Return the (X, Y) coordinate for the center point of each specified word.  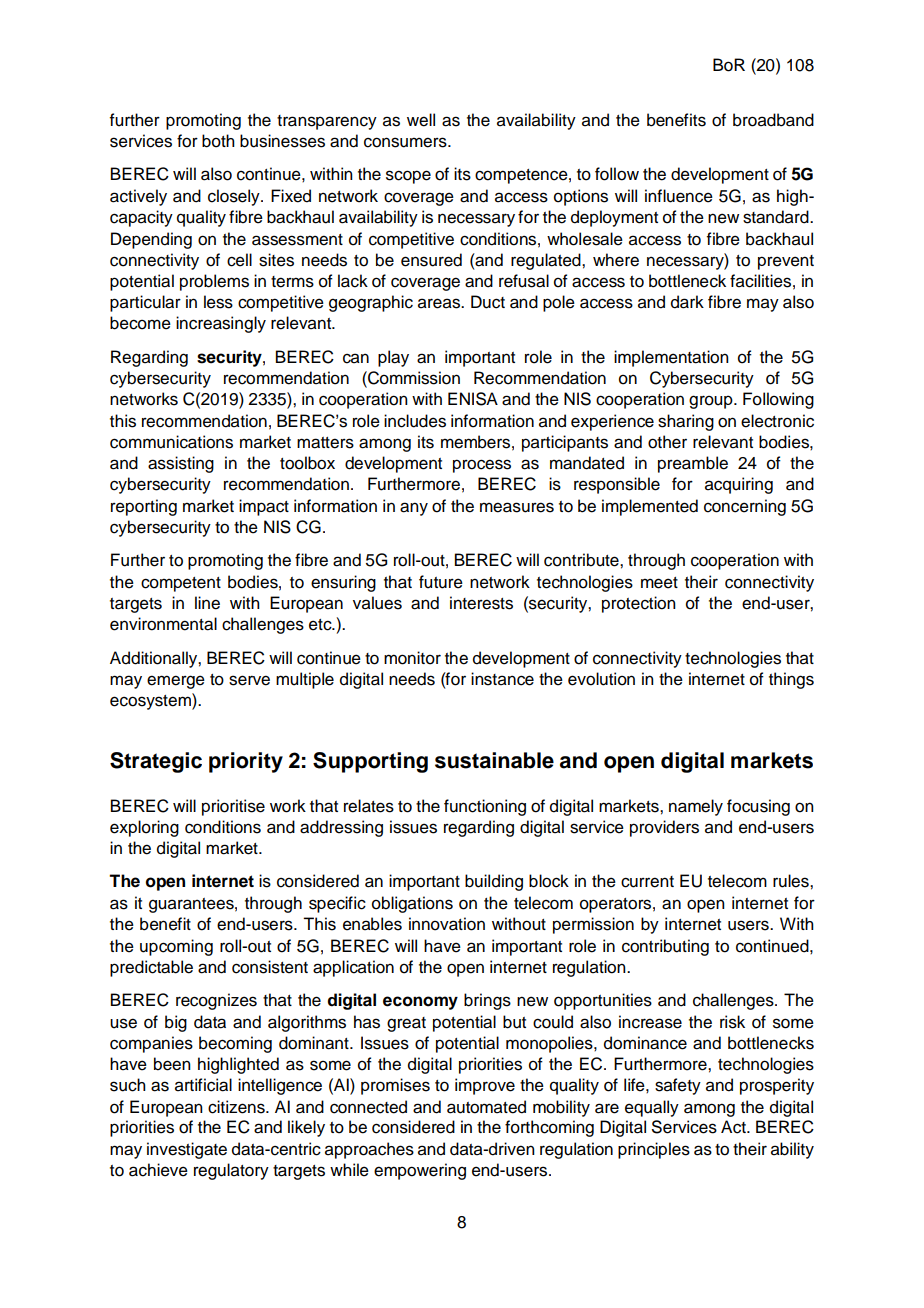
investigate (187, 1150)
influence (679, 196)
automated (486, 1107)
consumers (406, 142)
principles (654, 1150)
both (218, 141)
